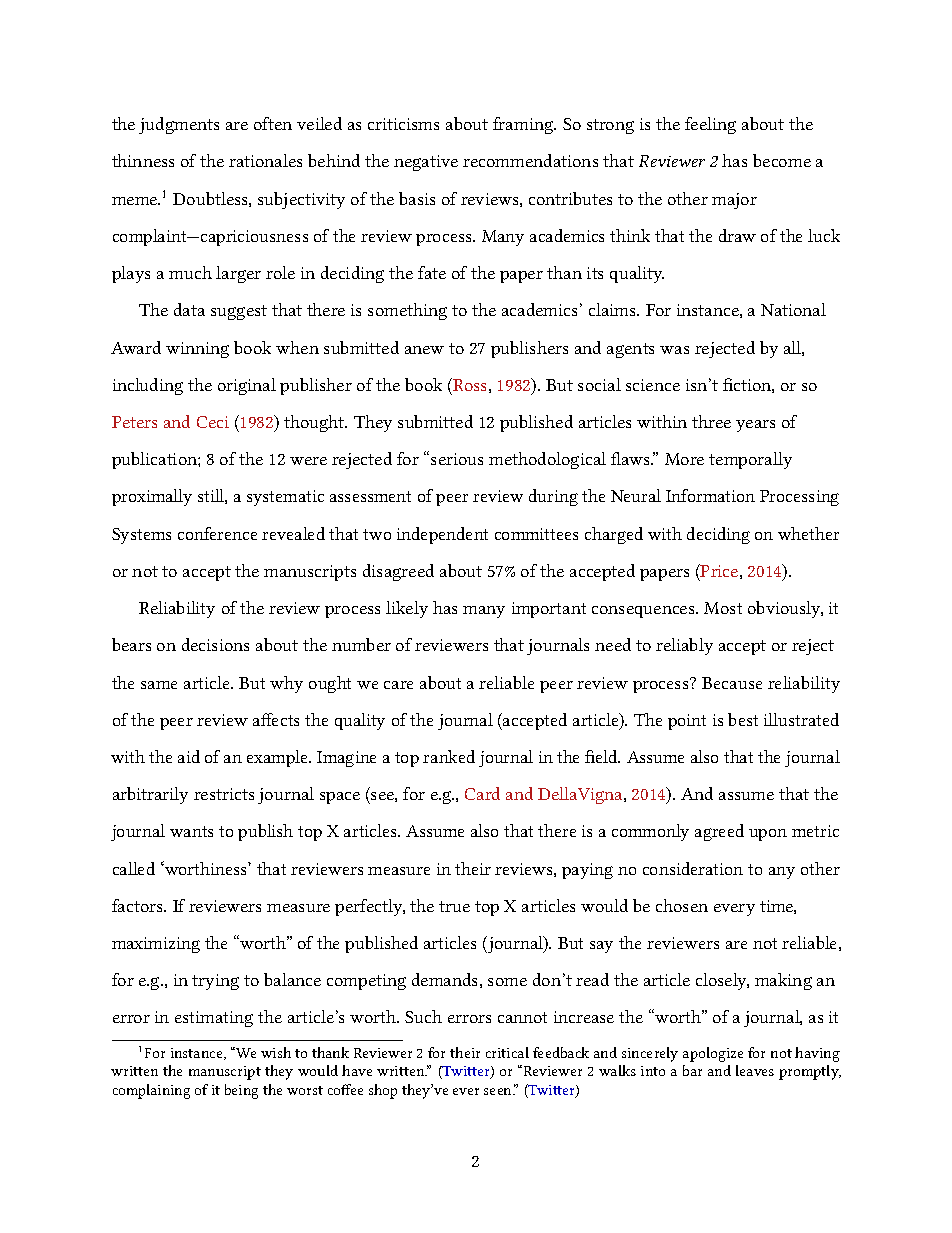 The width and height of the screenshot is (952, 1233). Describe the element at coordinates (426, 163) in the screenshot. I see `negative` at that location.
